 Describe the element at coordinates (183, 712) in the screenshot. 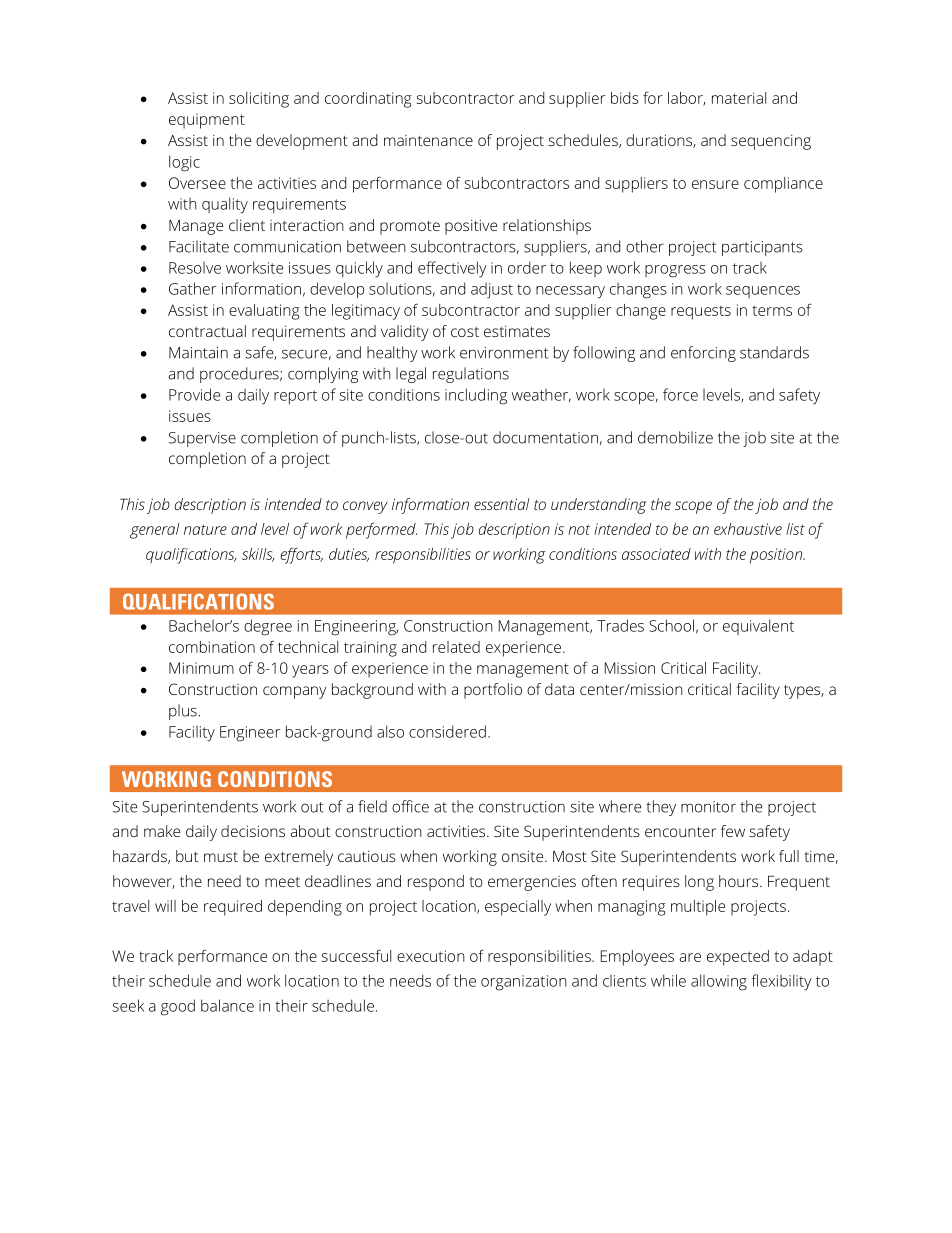

I see `plus` at that location.
